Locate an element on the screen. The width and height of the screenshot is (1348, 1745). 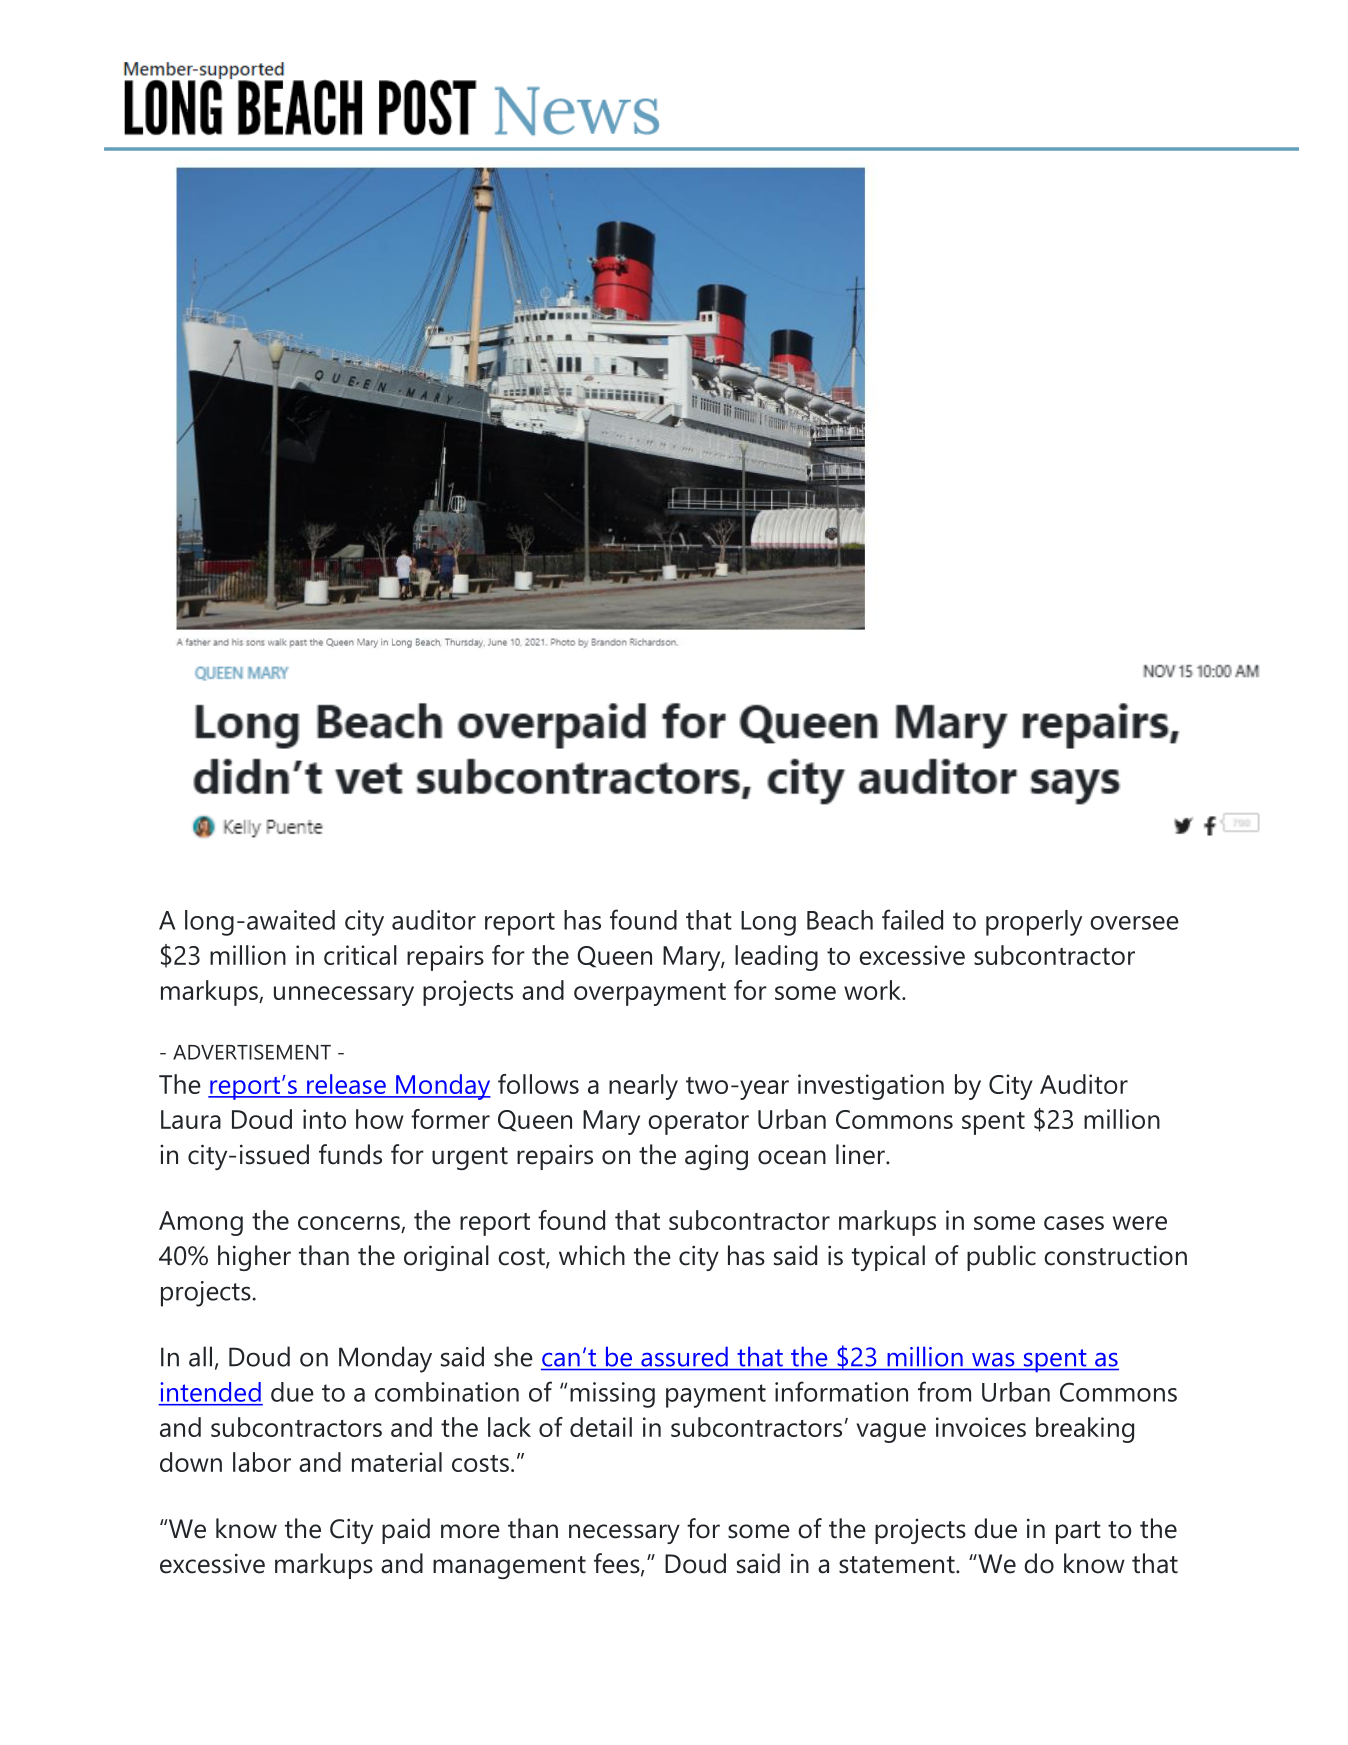
all is located at coordinates (200, 1356).
